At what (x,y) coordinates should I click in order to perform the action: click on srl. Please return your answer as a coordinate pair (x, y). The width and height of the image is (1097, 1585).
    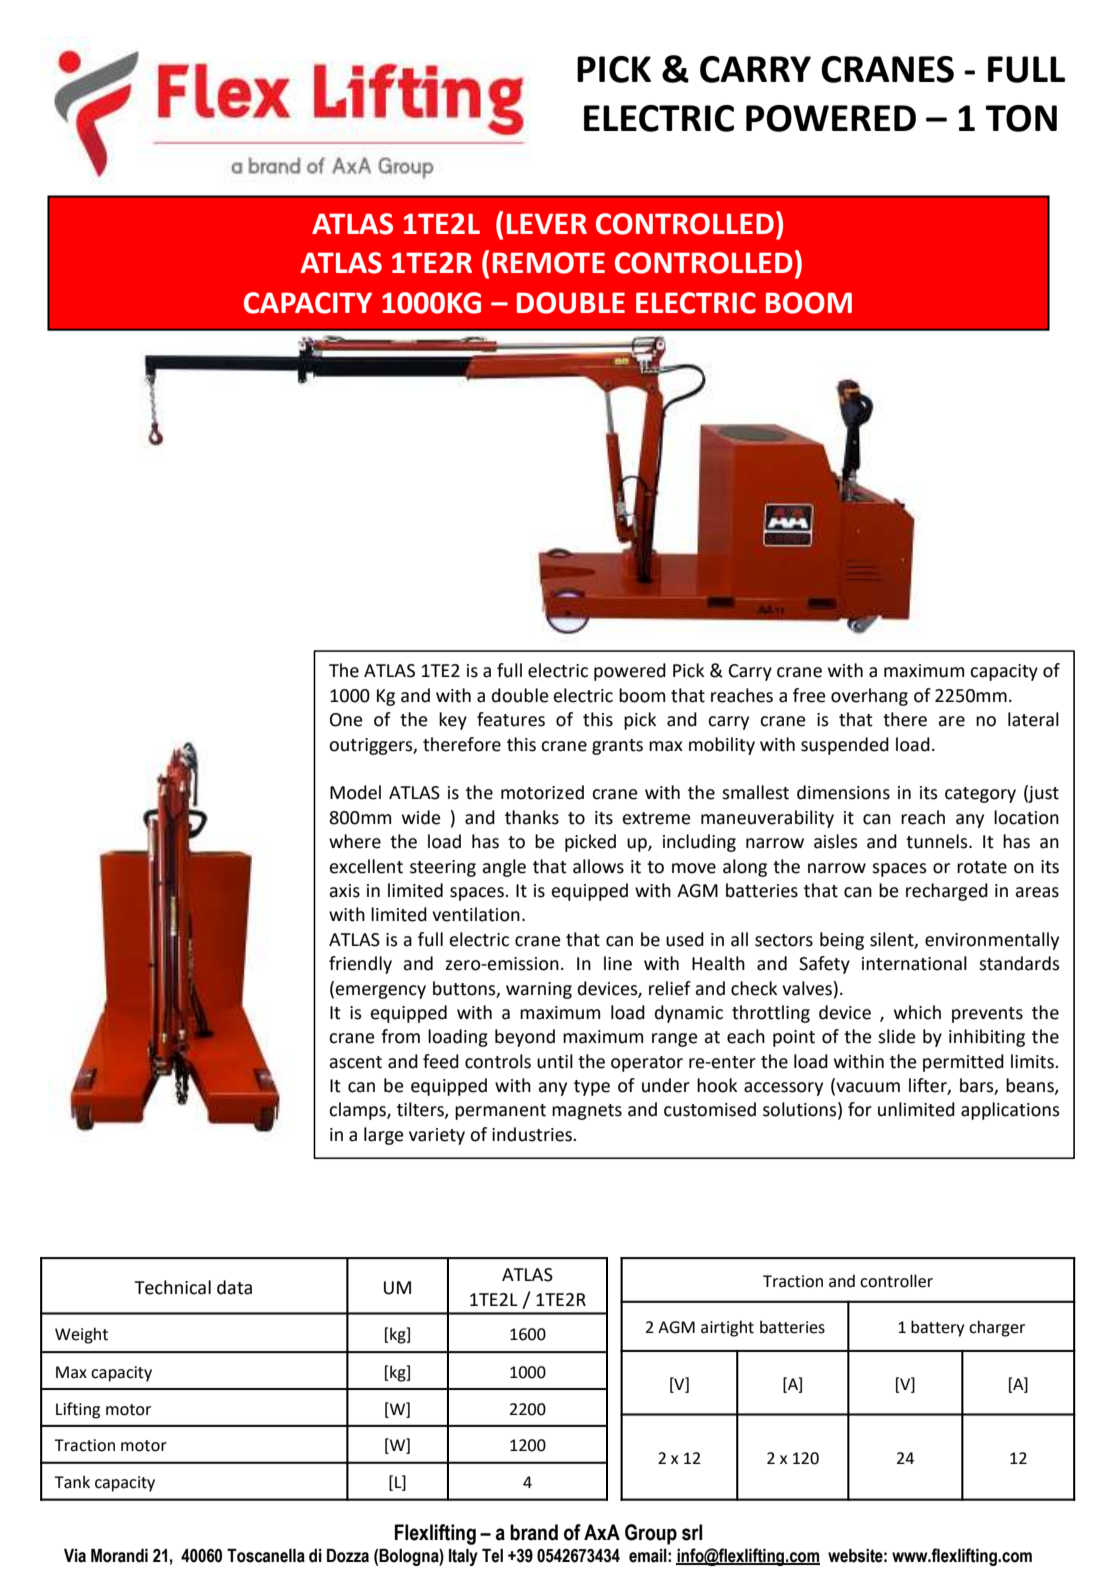
    Looking at the image, I should click on (692, 1532).
